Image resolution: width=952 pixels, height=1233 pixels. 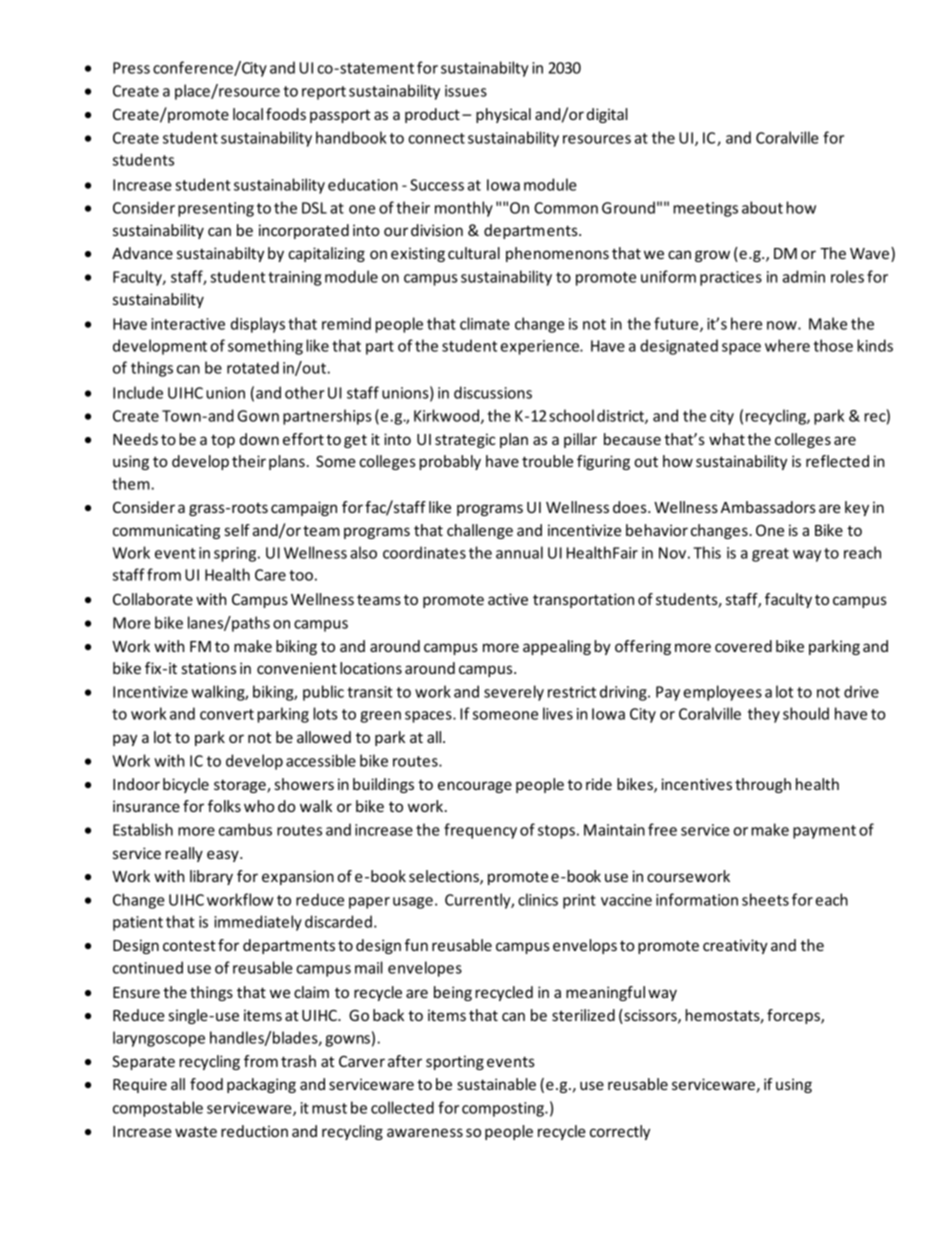 I want to click on Care, so click(x=270, y=575).
